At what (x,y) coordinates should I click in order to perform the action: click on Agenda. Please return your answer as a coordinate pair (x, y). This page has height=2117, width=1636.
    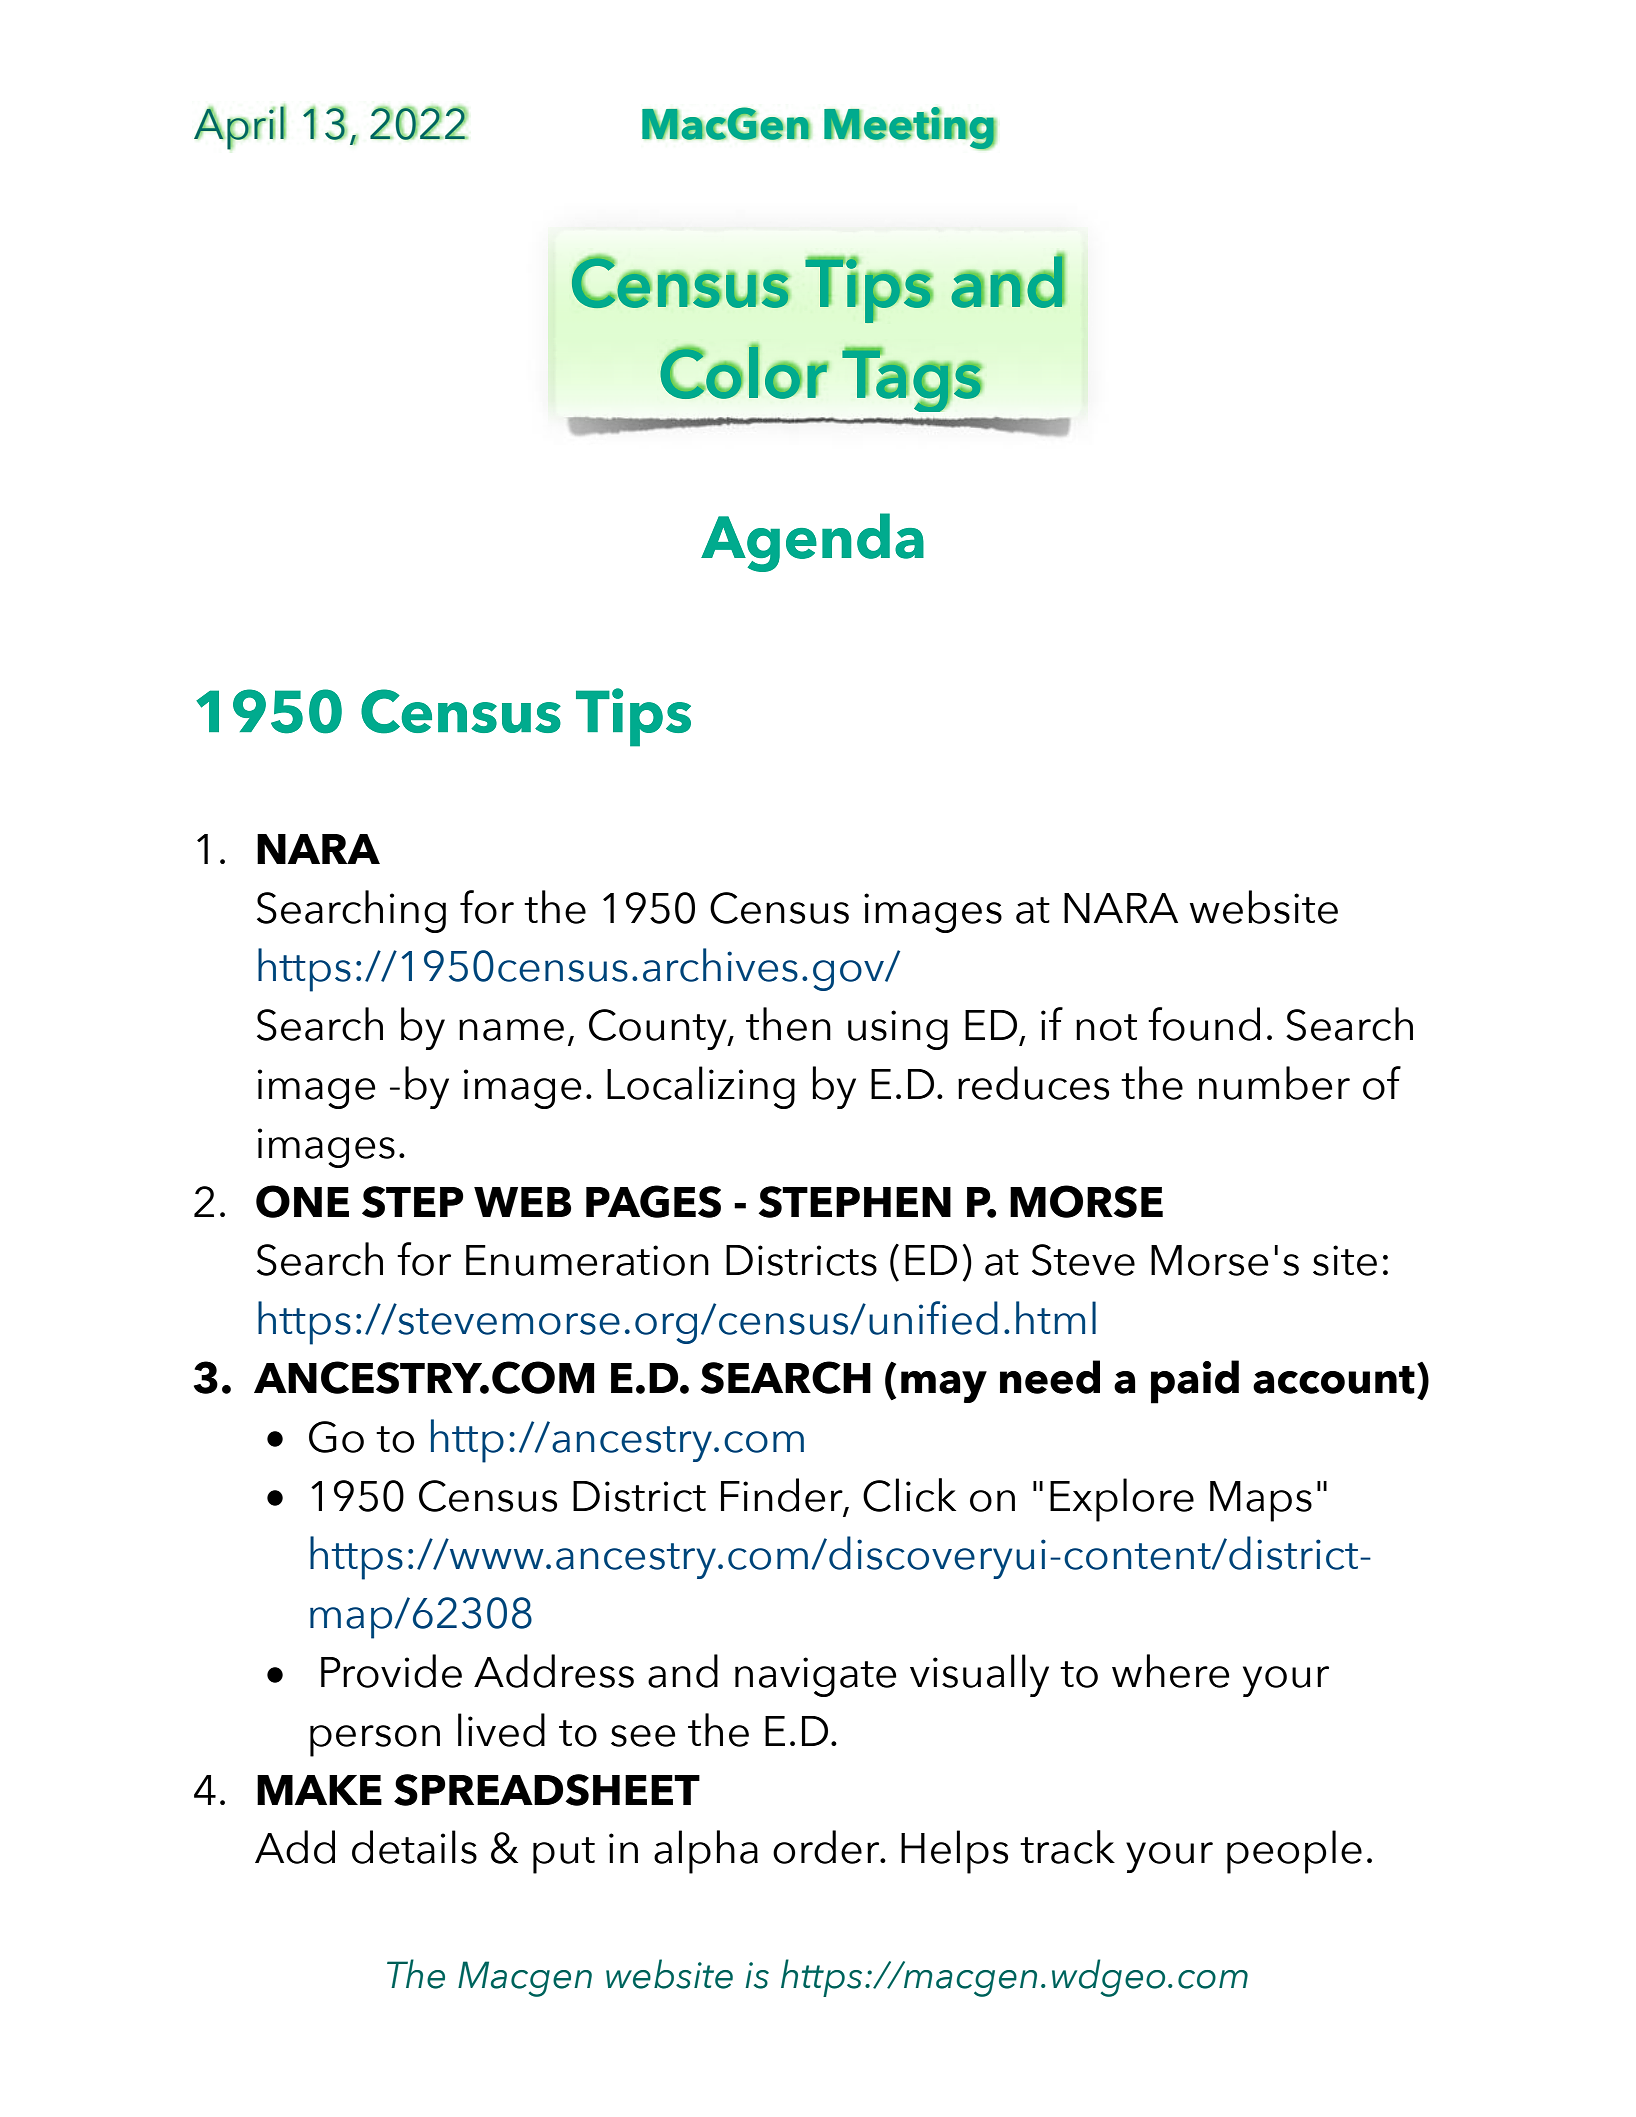
    Looking at the image, I should click on (812, 542).
